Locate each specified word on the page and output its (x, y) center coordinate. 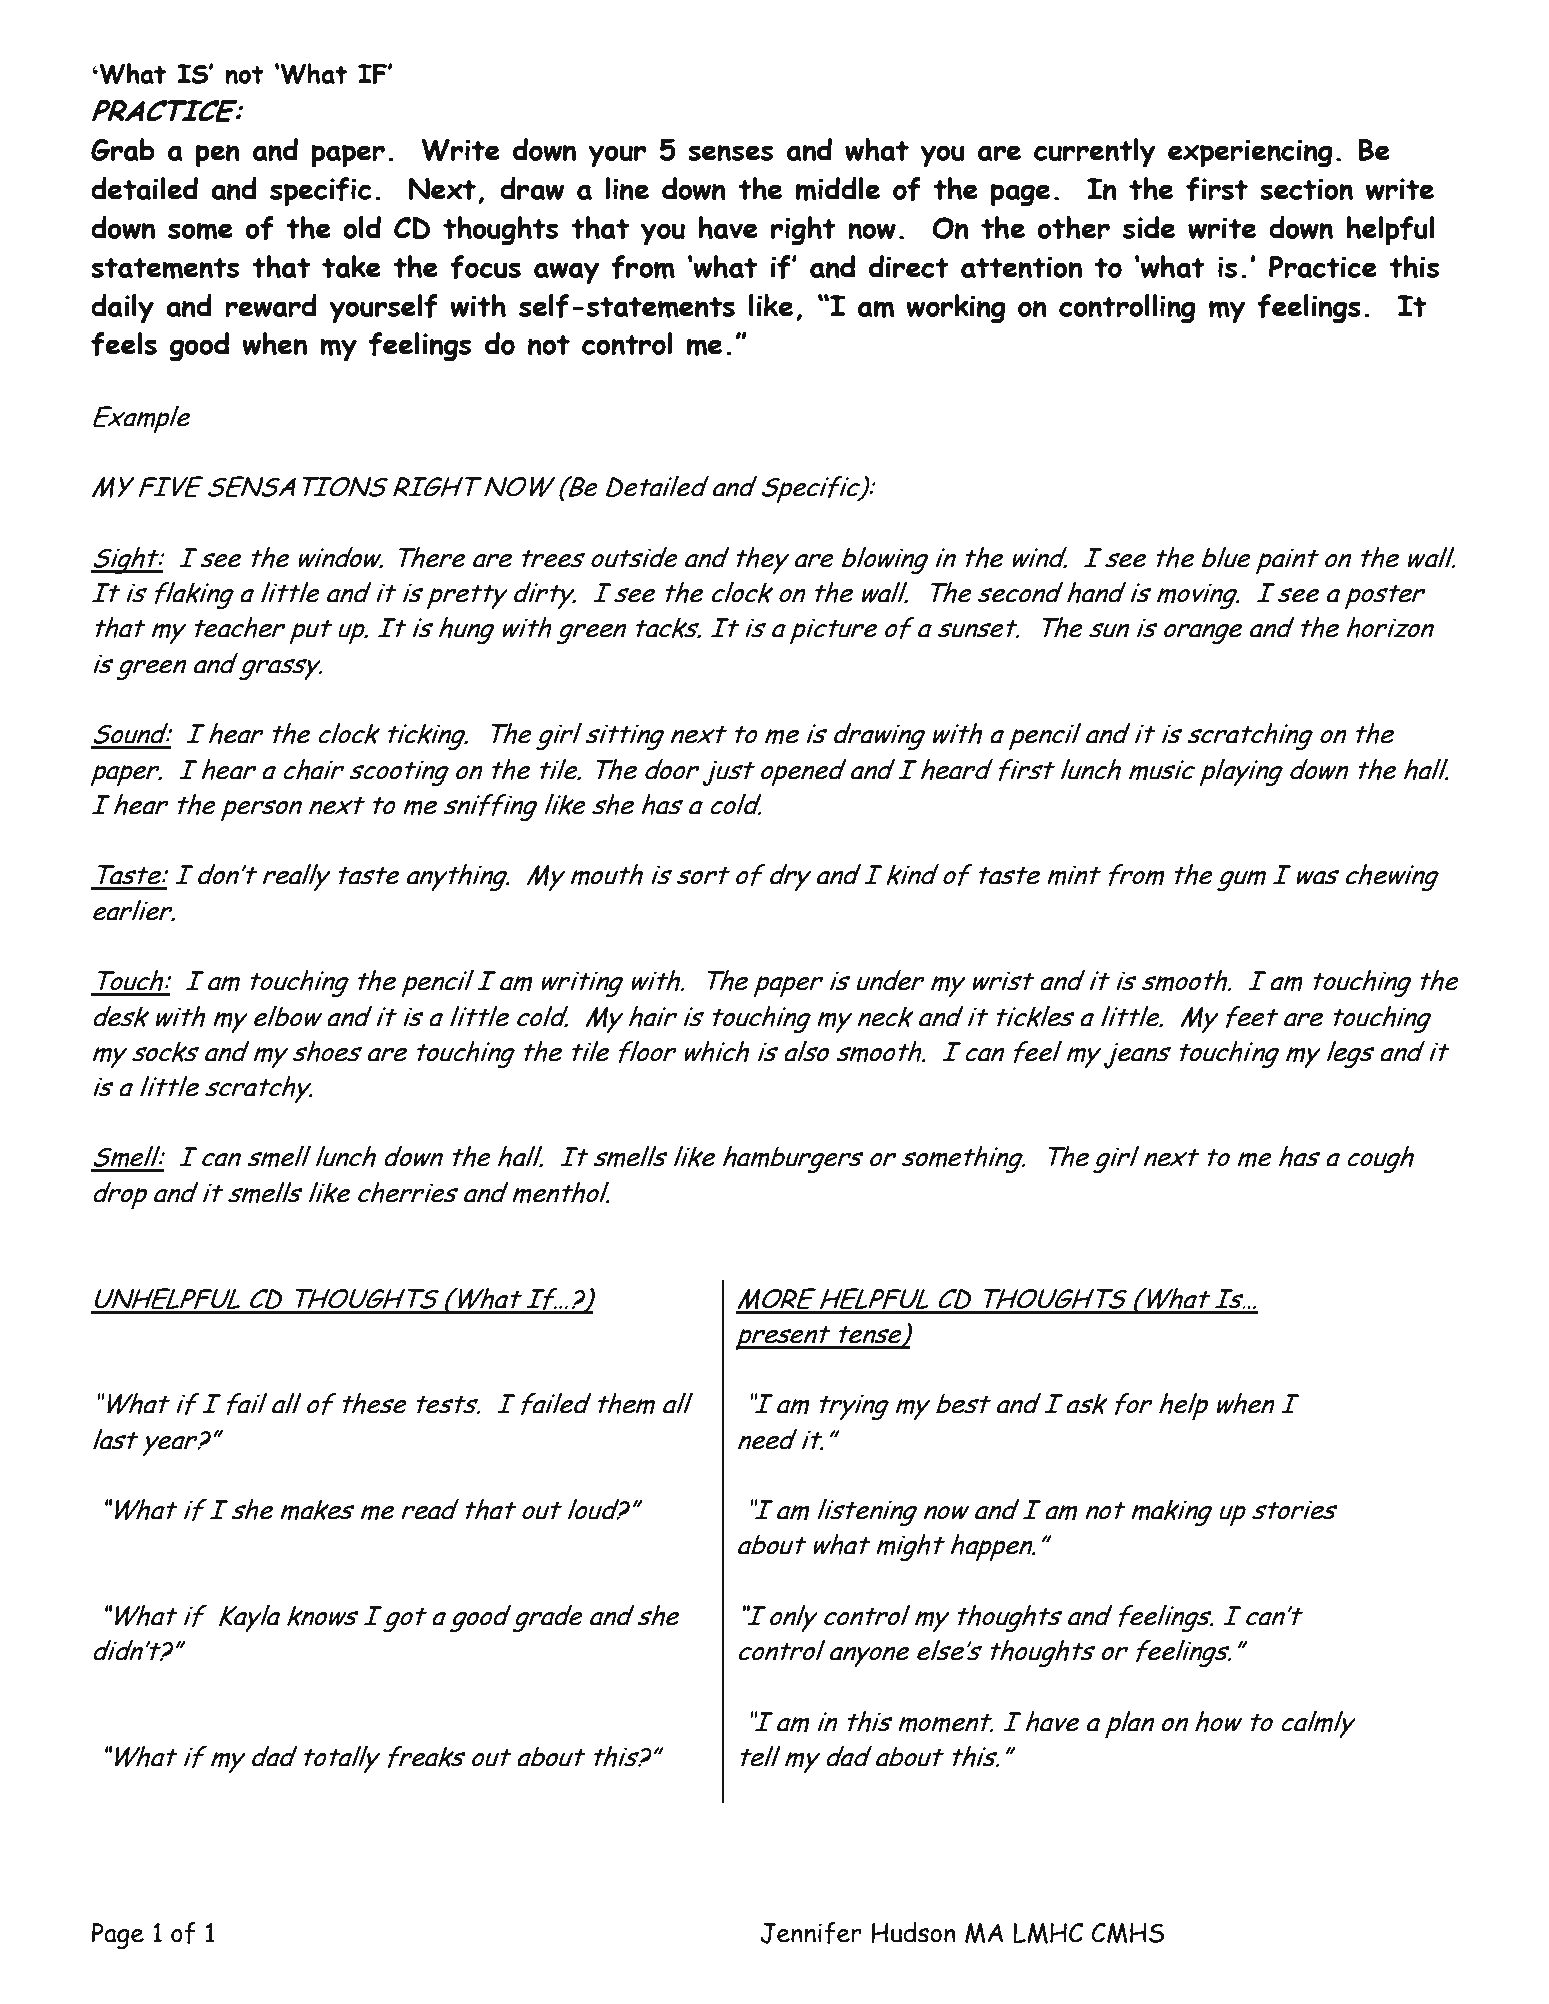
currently (1095, 153)
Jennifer (811, 1933)
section (1306, 189)
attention (1021, 267)
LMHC (1048, 1933)
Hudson (913, 1932)
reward (271, 305)
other (1073, 227)
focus (485, 267)
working (956, 309)
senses (730, 153)
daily (122, 309)
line (627, 188)
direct (909, 266)
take (351, 266)
